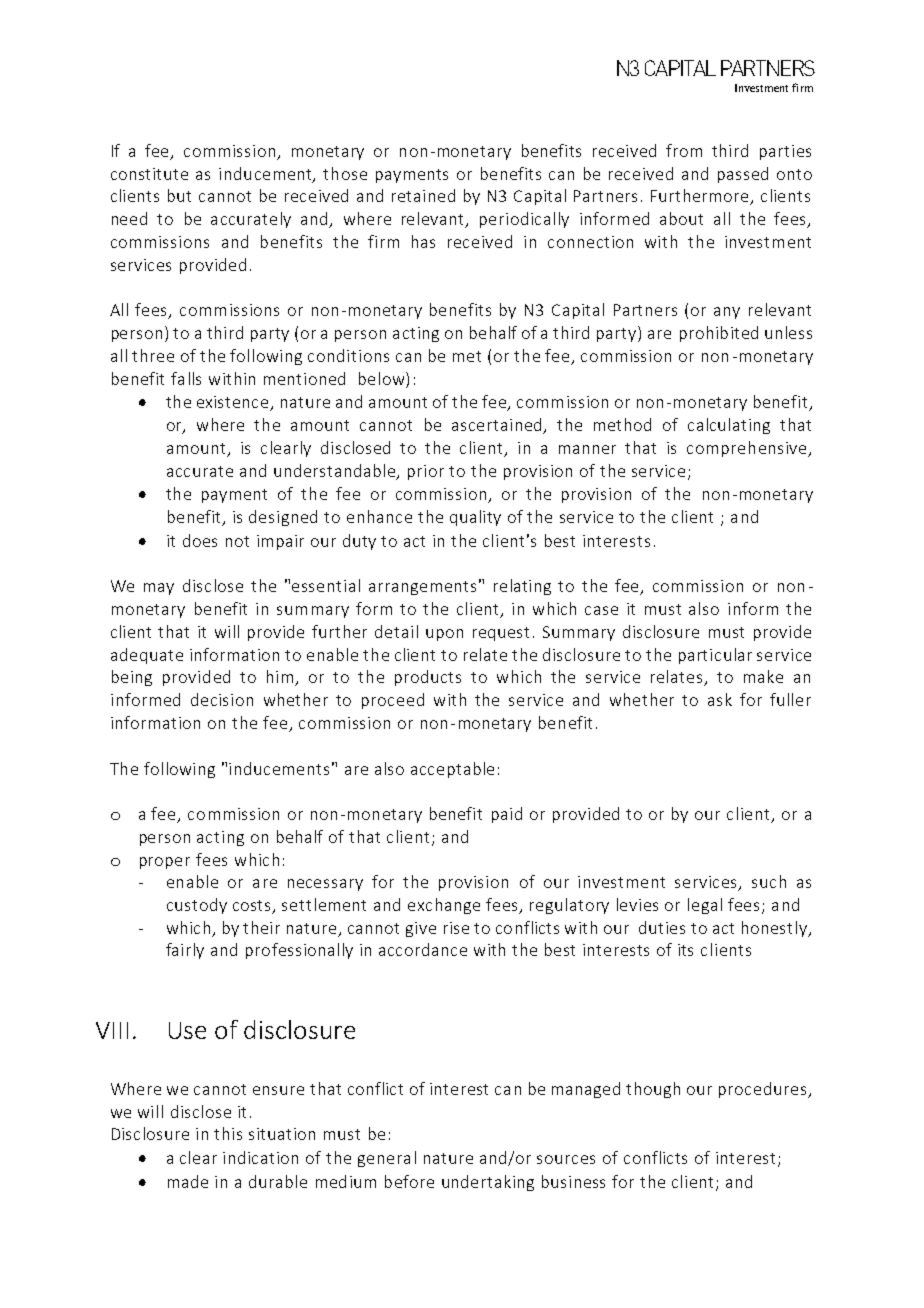 The image size is (924, 1308). I want to click on retained, so click(423, 195).
